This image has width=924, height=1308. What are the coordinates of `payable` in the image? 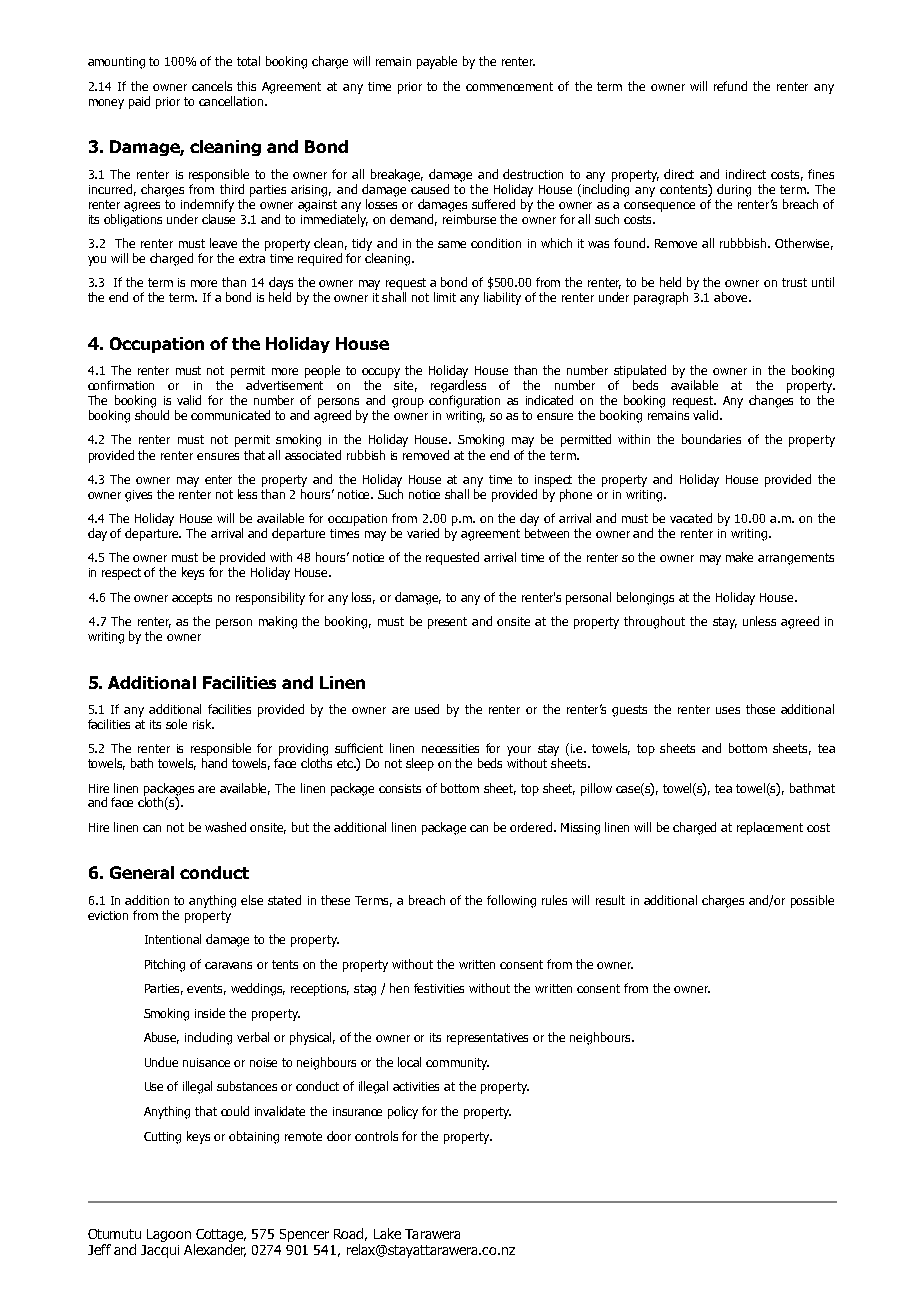 It's located at (437, 62).
